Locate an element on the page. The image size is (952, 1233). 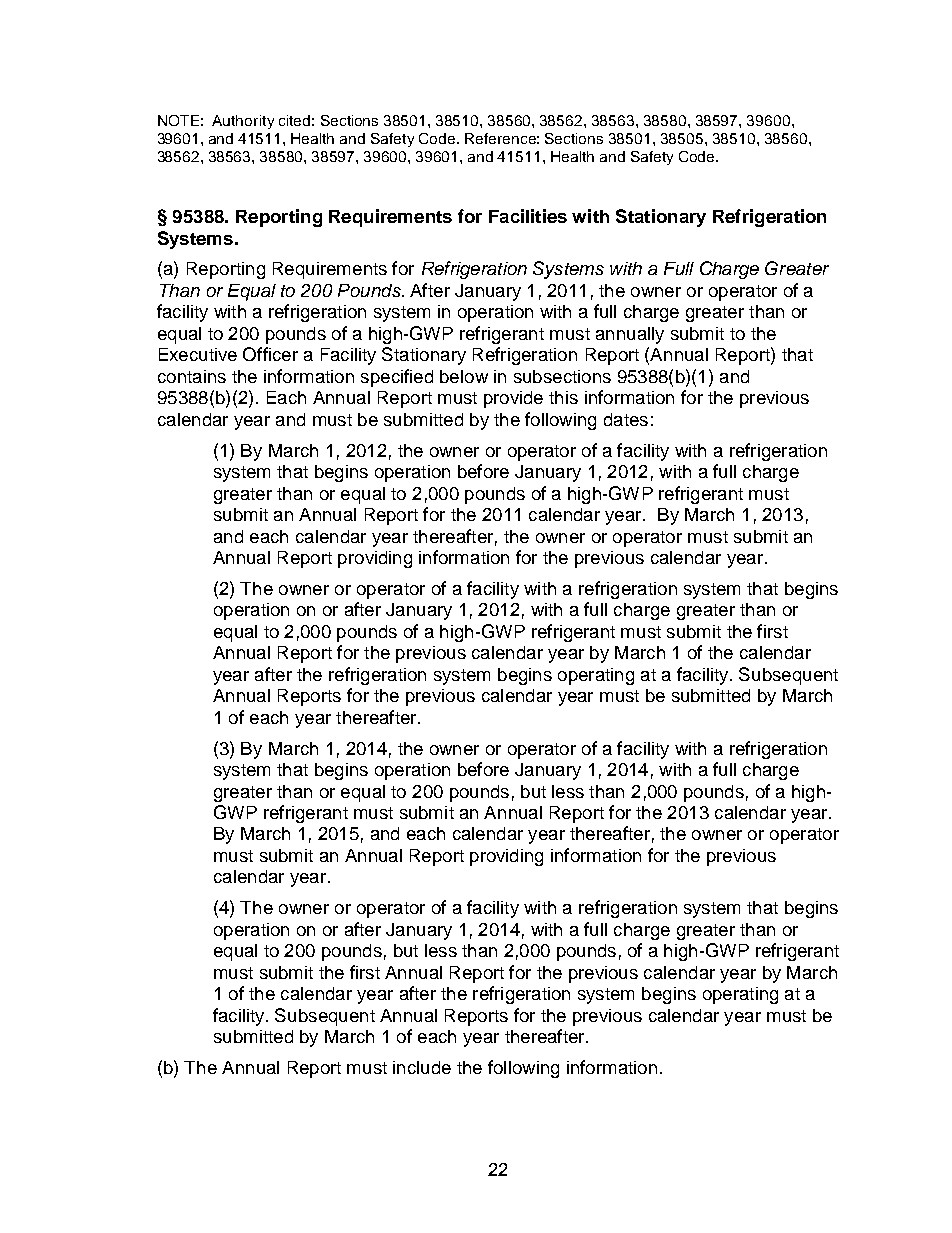
NOTE is located at coordinates (178, 120).
